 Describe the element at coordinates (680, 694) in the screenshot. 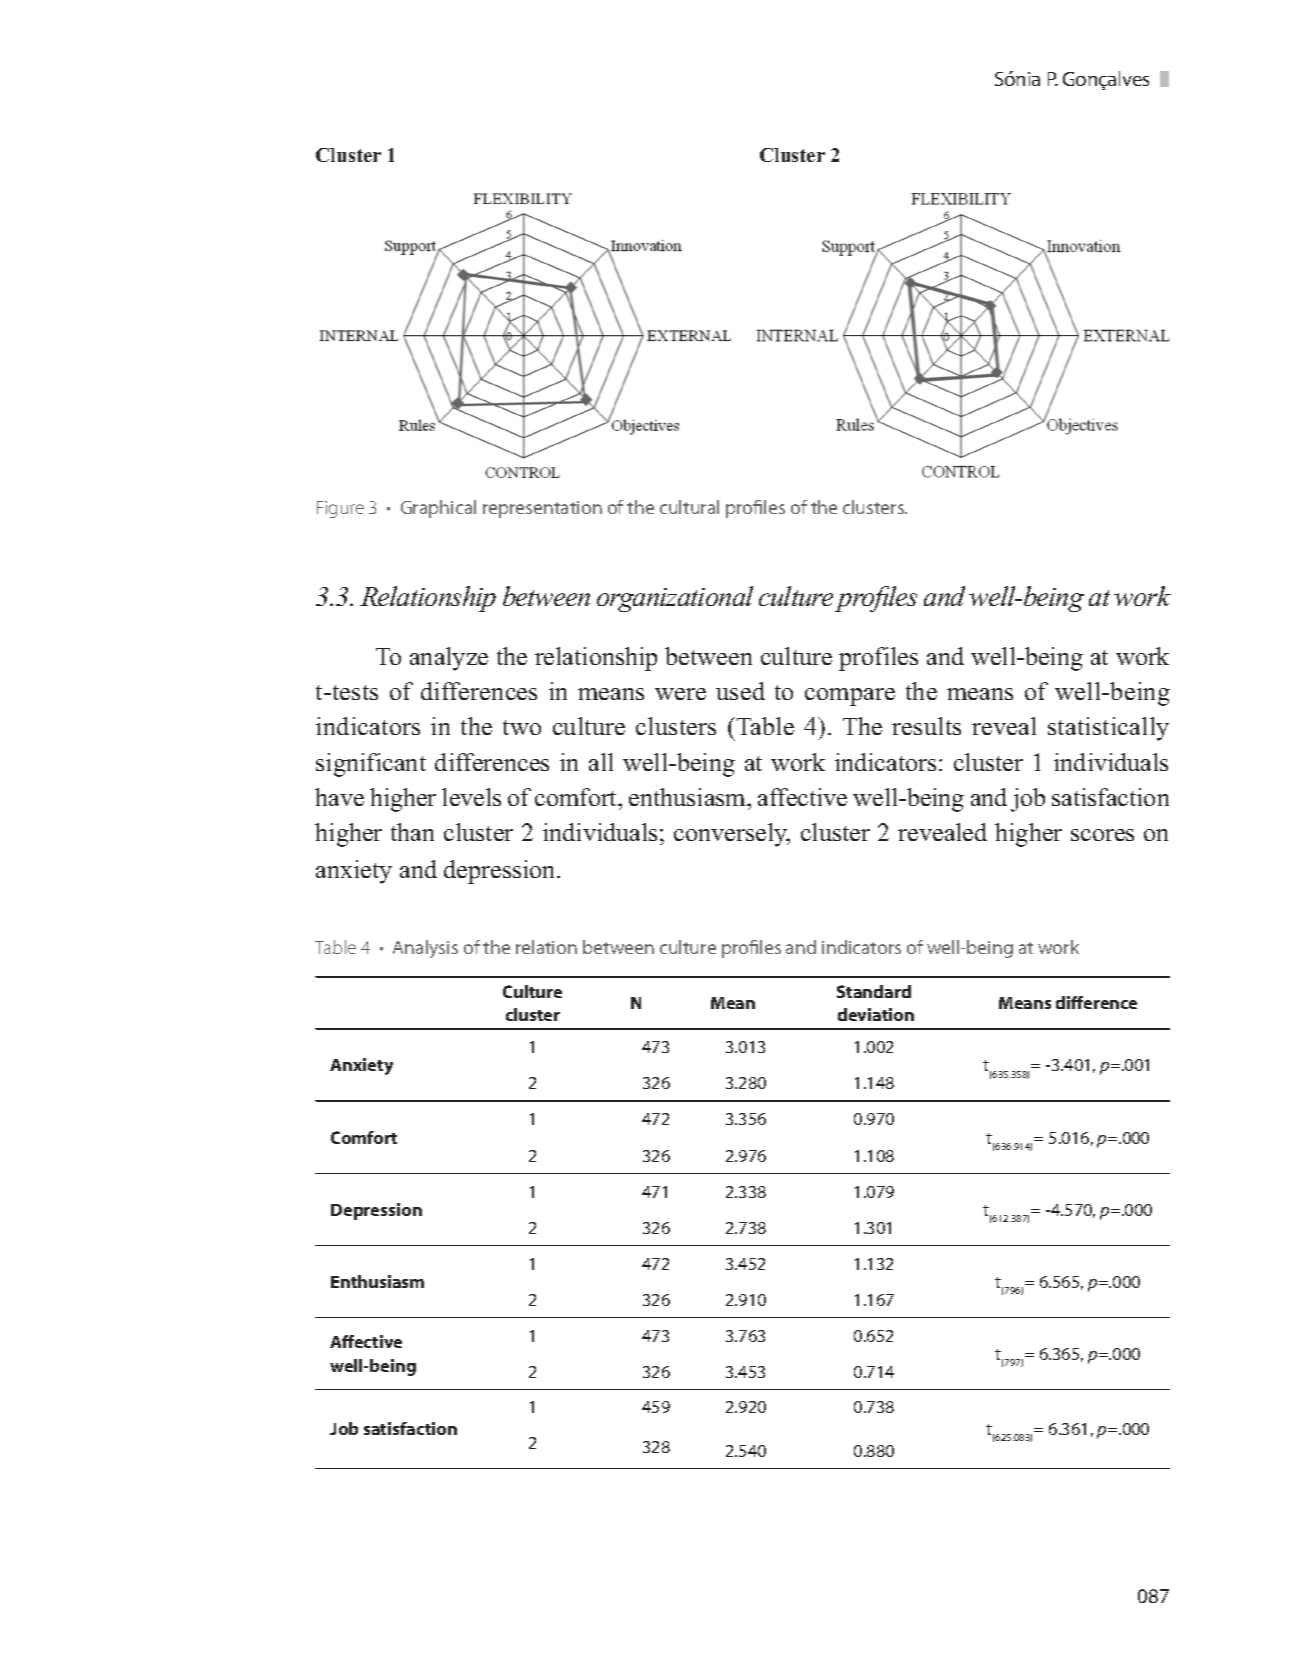

I see `were` at that location.
